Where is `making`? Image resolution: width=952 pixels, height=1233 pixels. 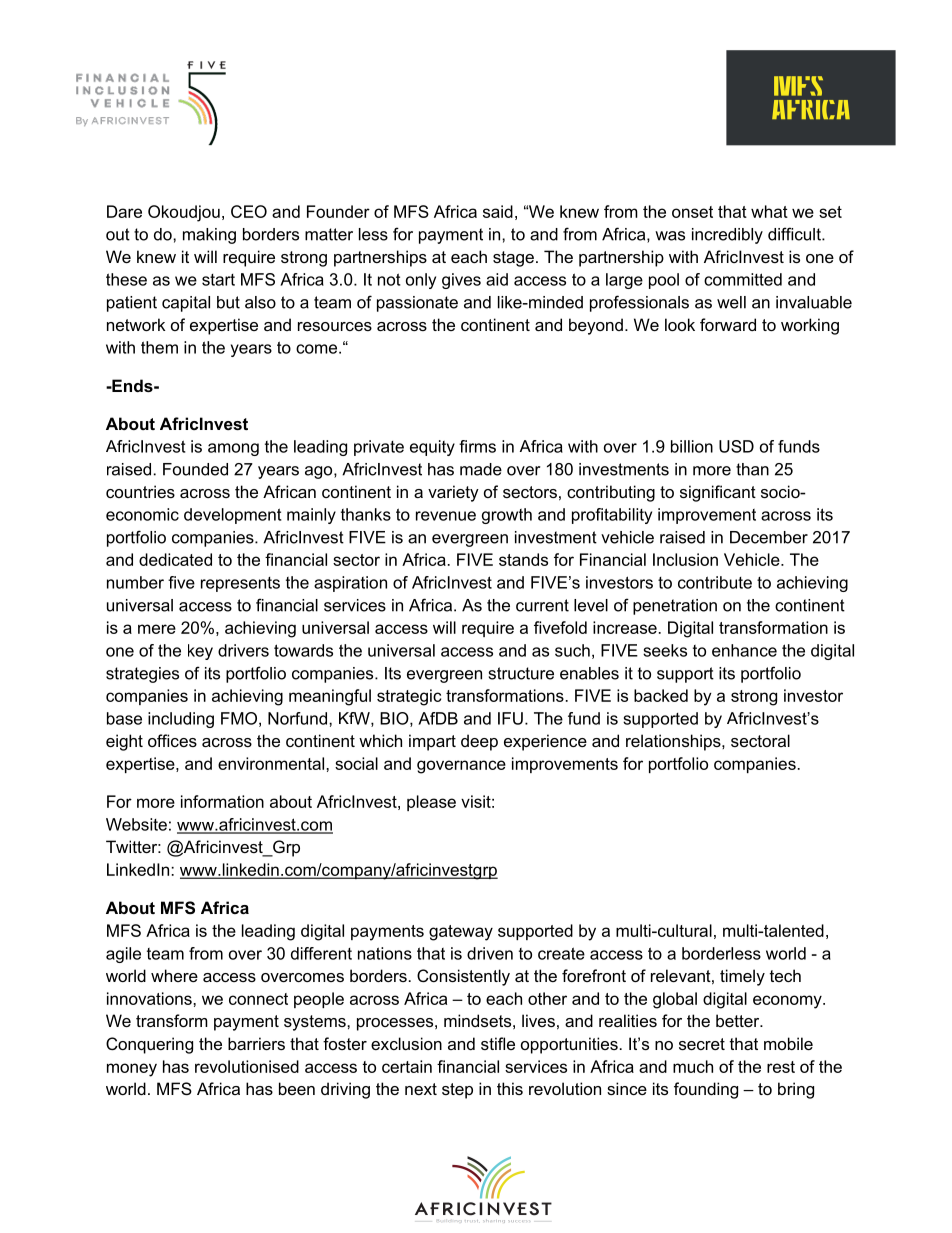 making is located at coordinates (209, 236).
